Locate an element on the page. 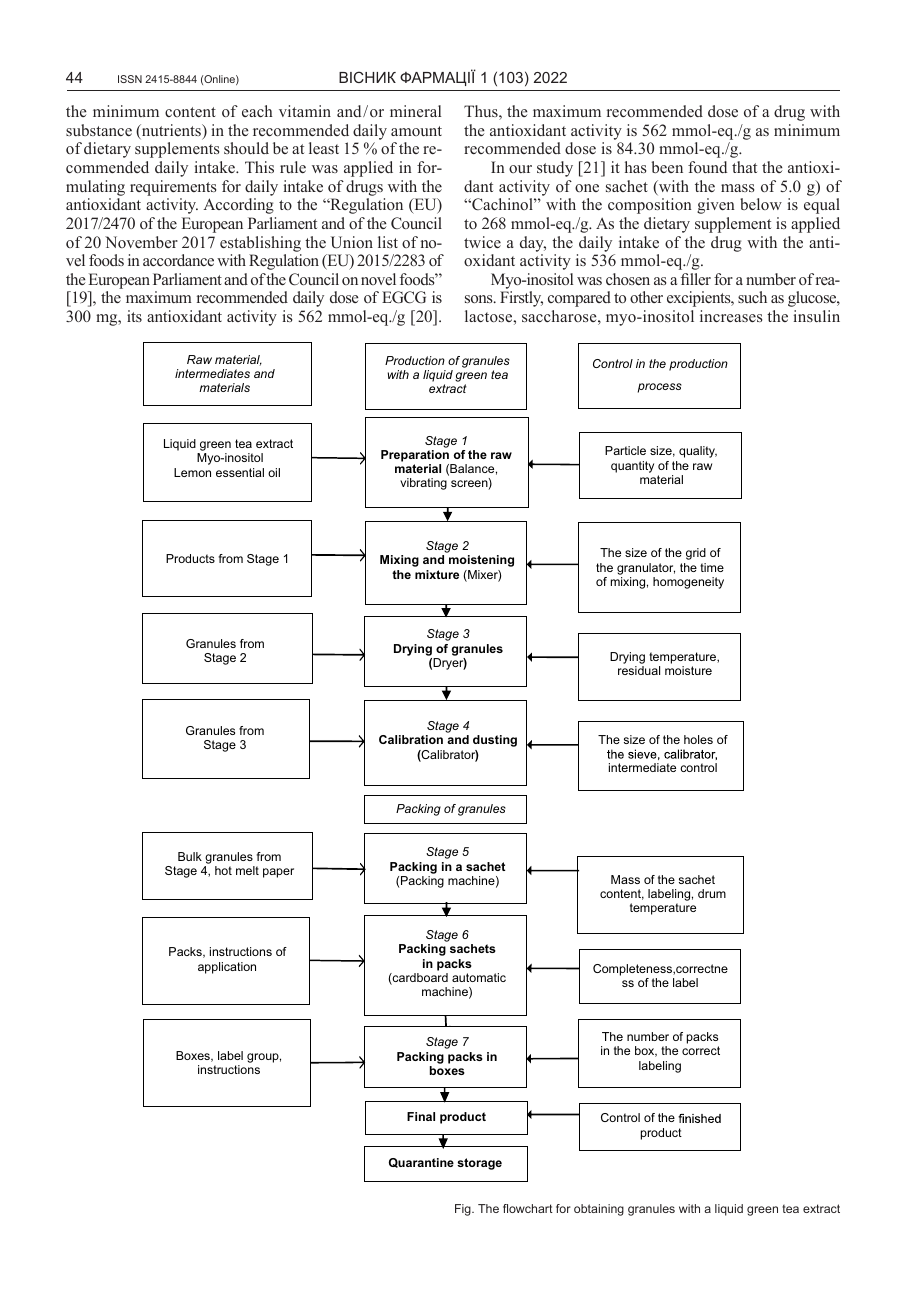 The width and height of the image is (924, 1308). Final is located at coordinates (421, 1116).
